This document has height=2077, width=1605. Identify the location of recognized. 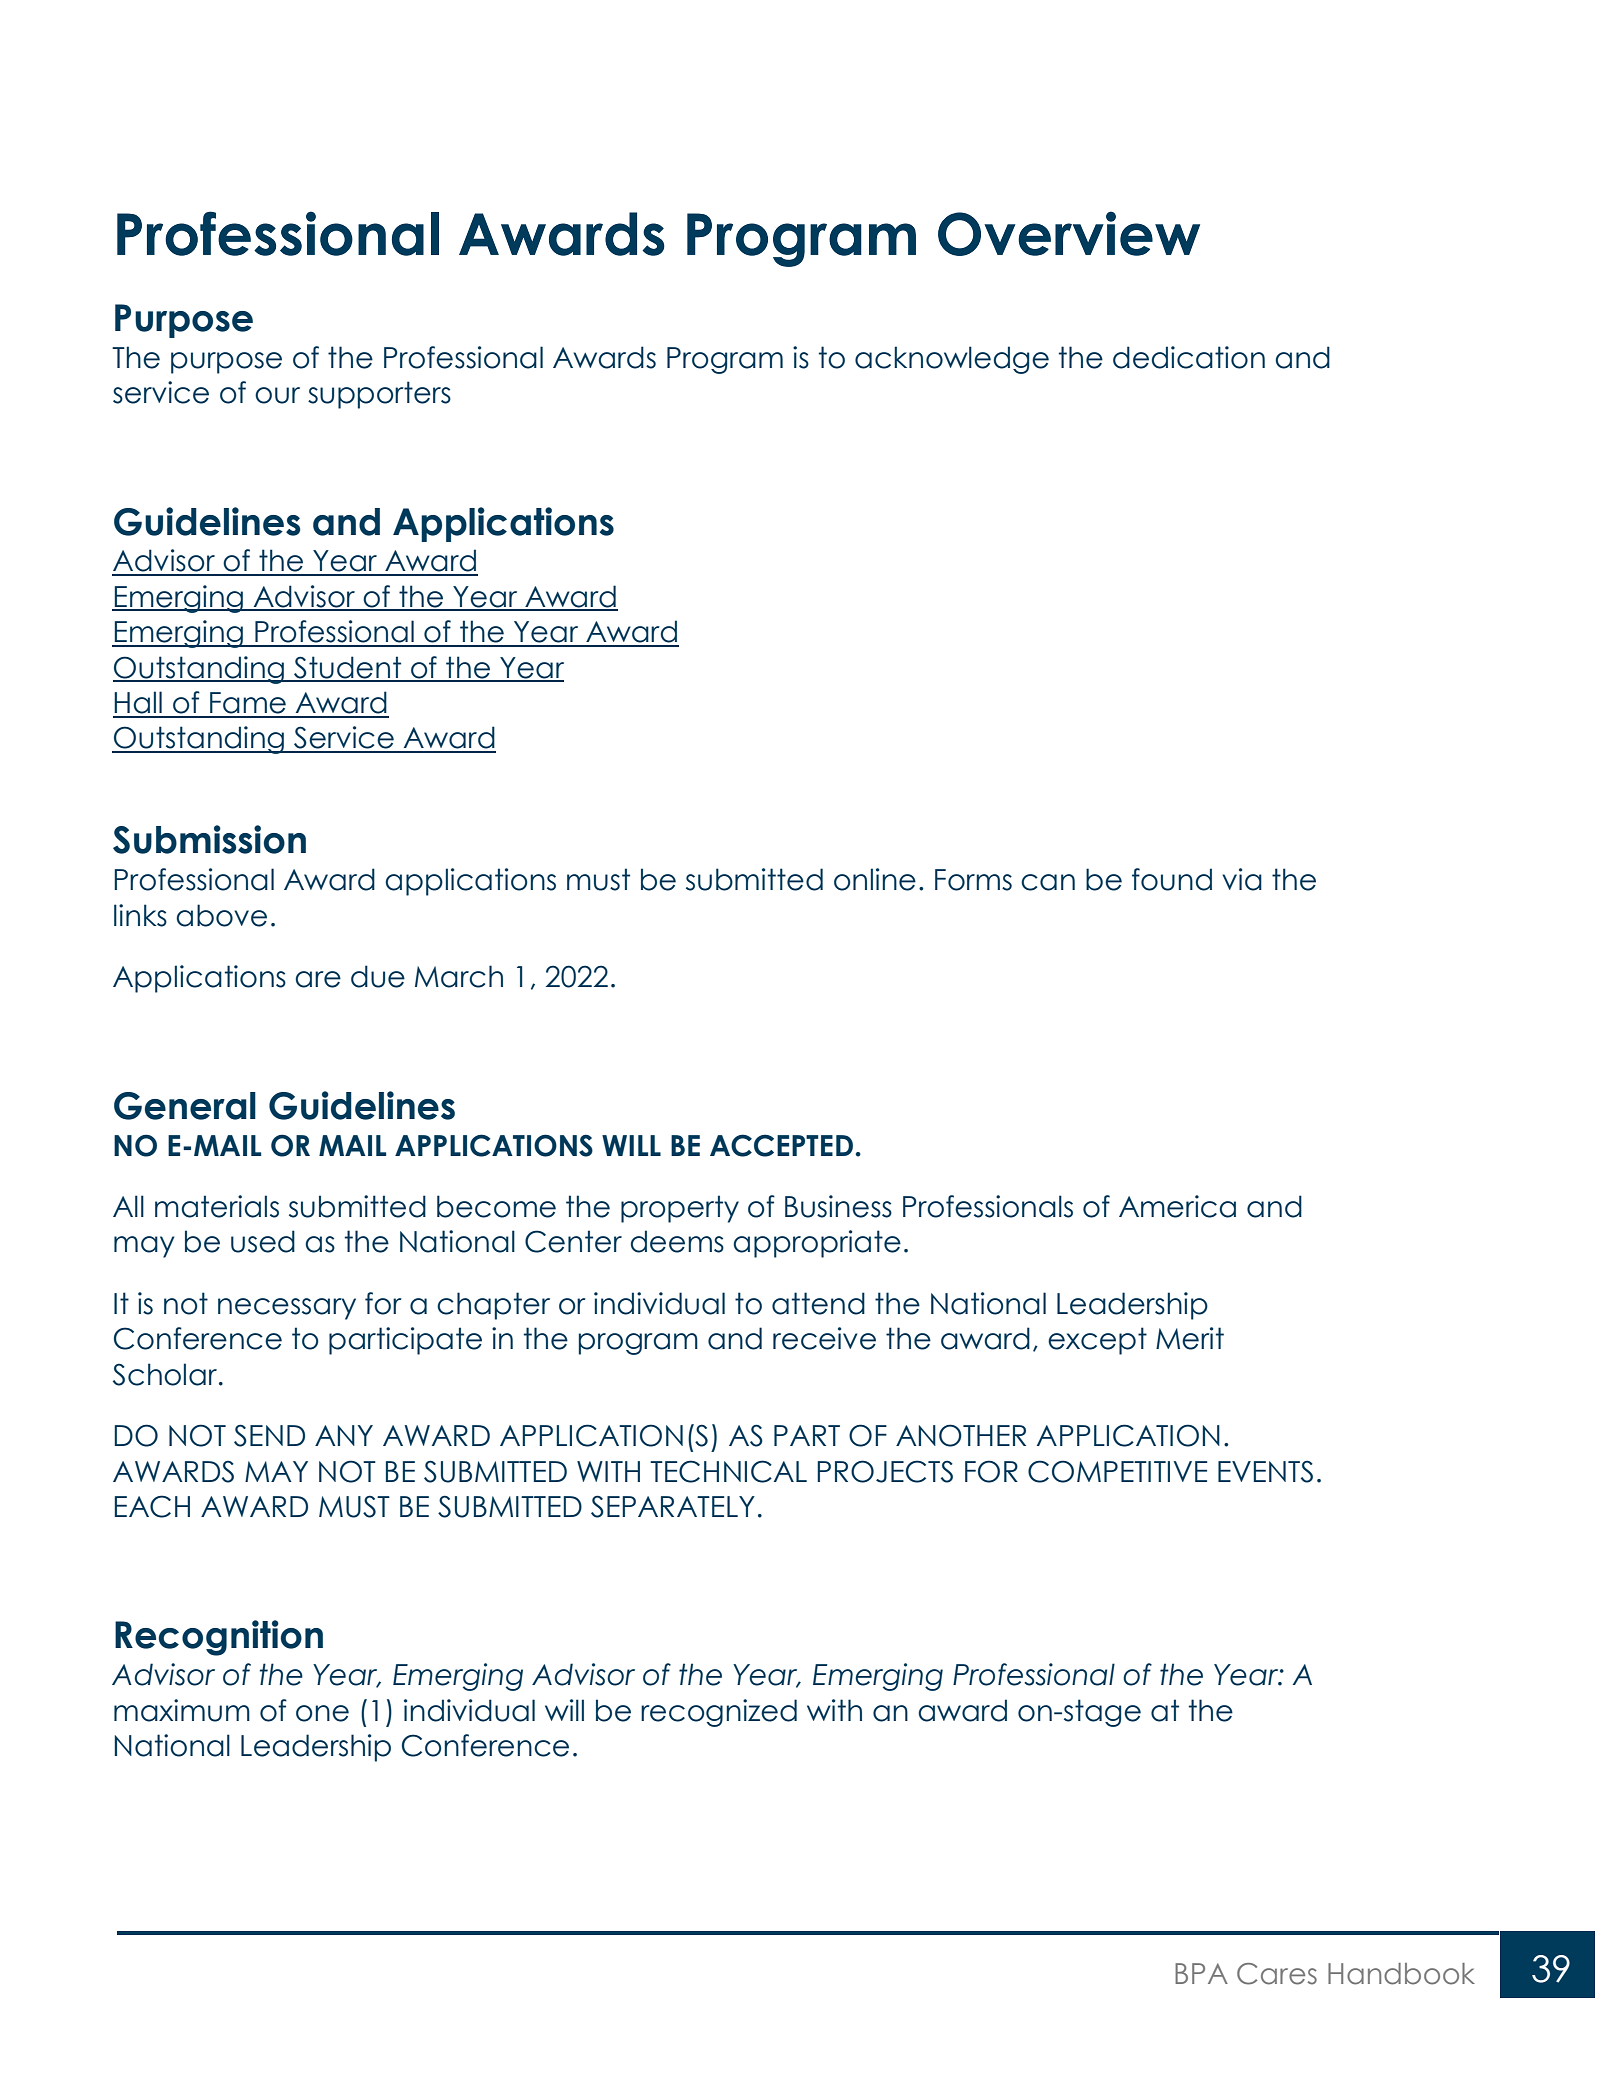
(719, 1713).
